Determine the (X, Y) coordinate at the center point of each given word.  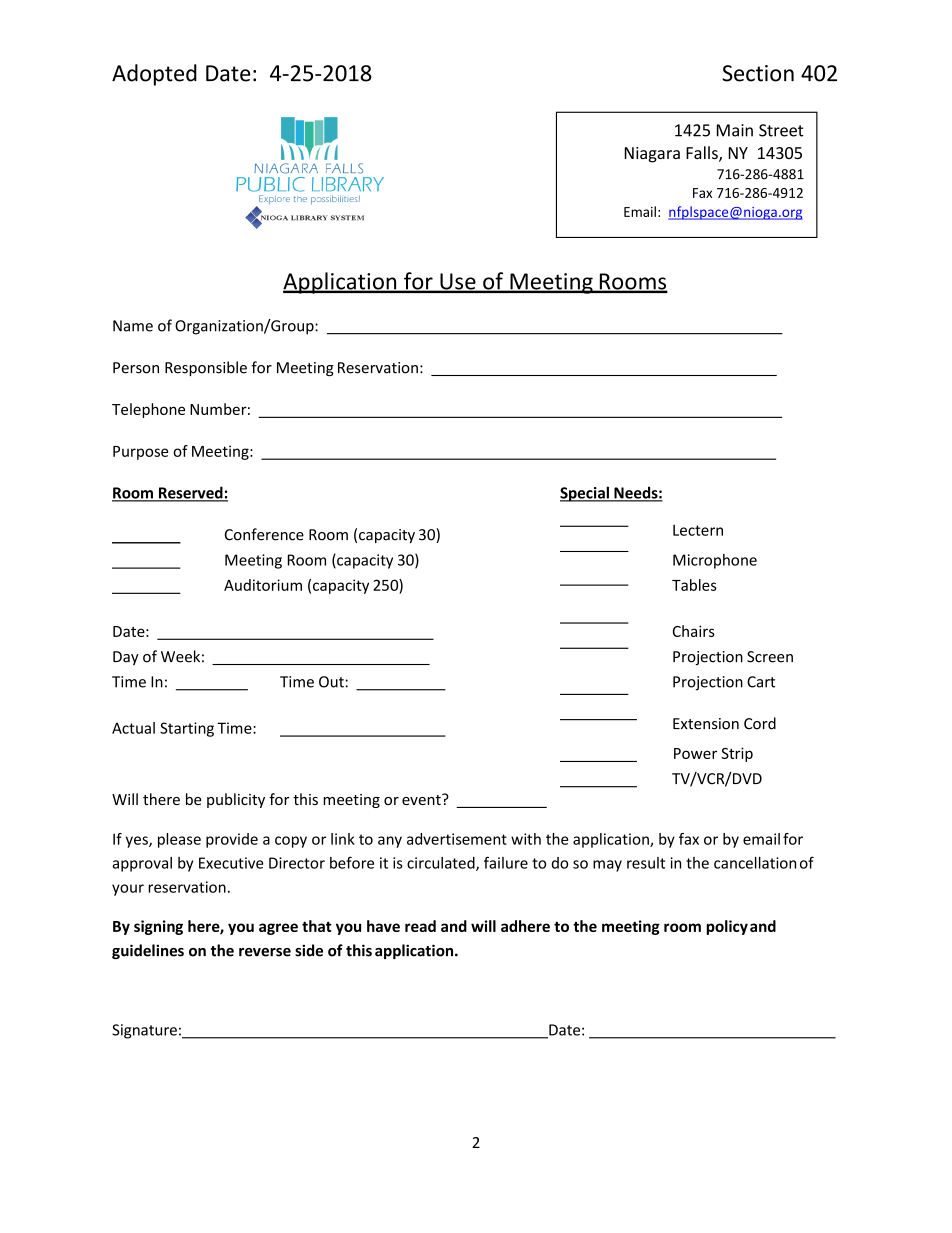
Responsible (206, 368)
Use (458, 282)
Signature (144, 1031)
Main (735, 130)
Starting (187, 729)
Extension (706, 724)
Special (585, 494)
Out (331, 682)
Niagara (652, 155)
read (420, 926)
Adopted (154, 75)
